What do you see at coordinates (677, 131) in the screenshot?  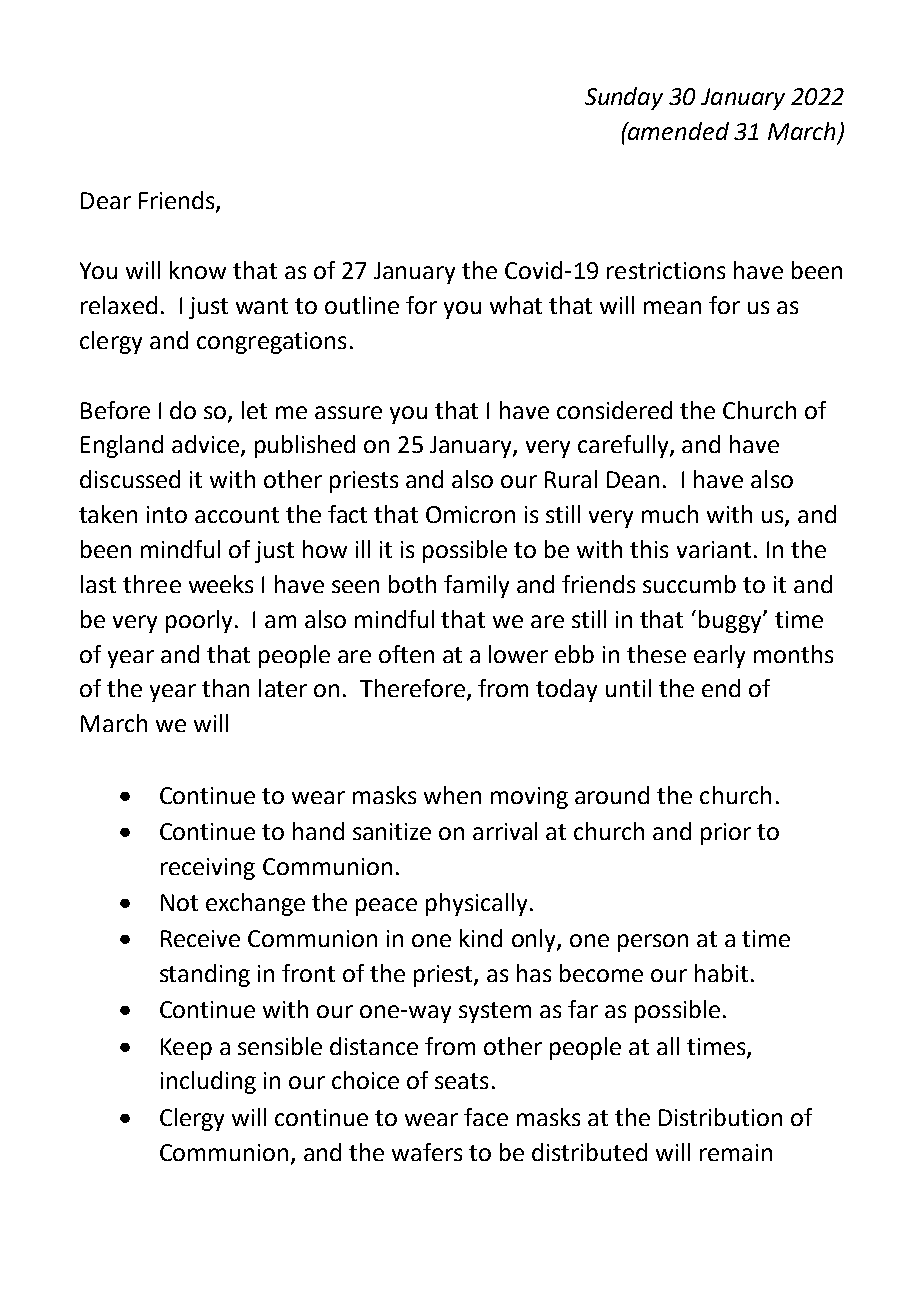 I see `amended` at bounding box center [677, 131].
